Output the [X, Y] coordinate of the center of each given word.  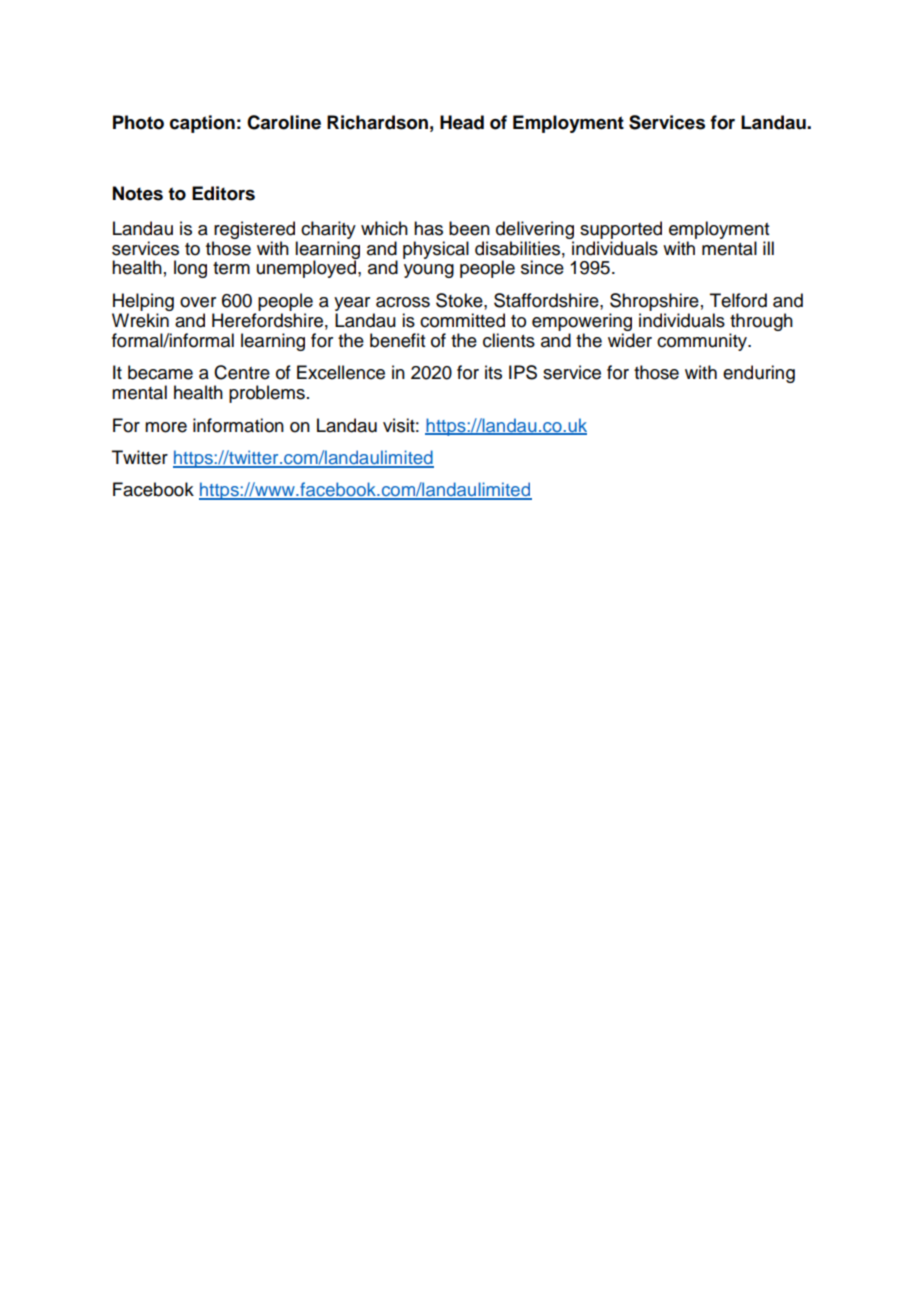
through [761, 322]
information [238, 425]
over [198, 302]
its [493, 372]
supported [621, 230]
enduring [759, 374]
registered [254, 230]
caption [202, 124]
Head [462, 122]
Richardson [377, 122]
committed [462, 320]
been [469, 228]
